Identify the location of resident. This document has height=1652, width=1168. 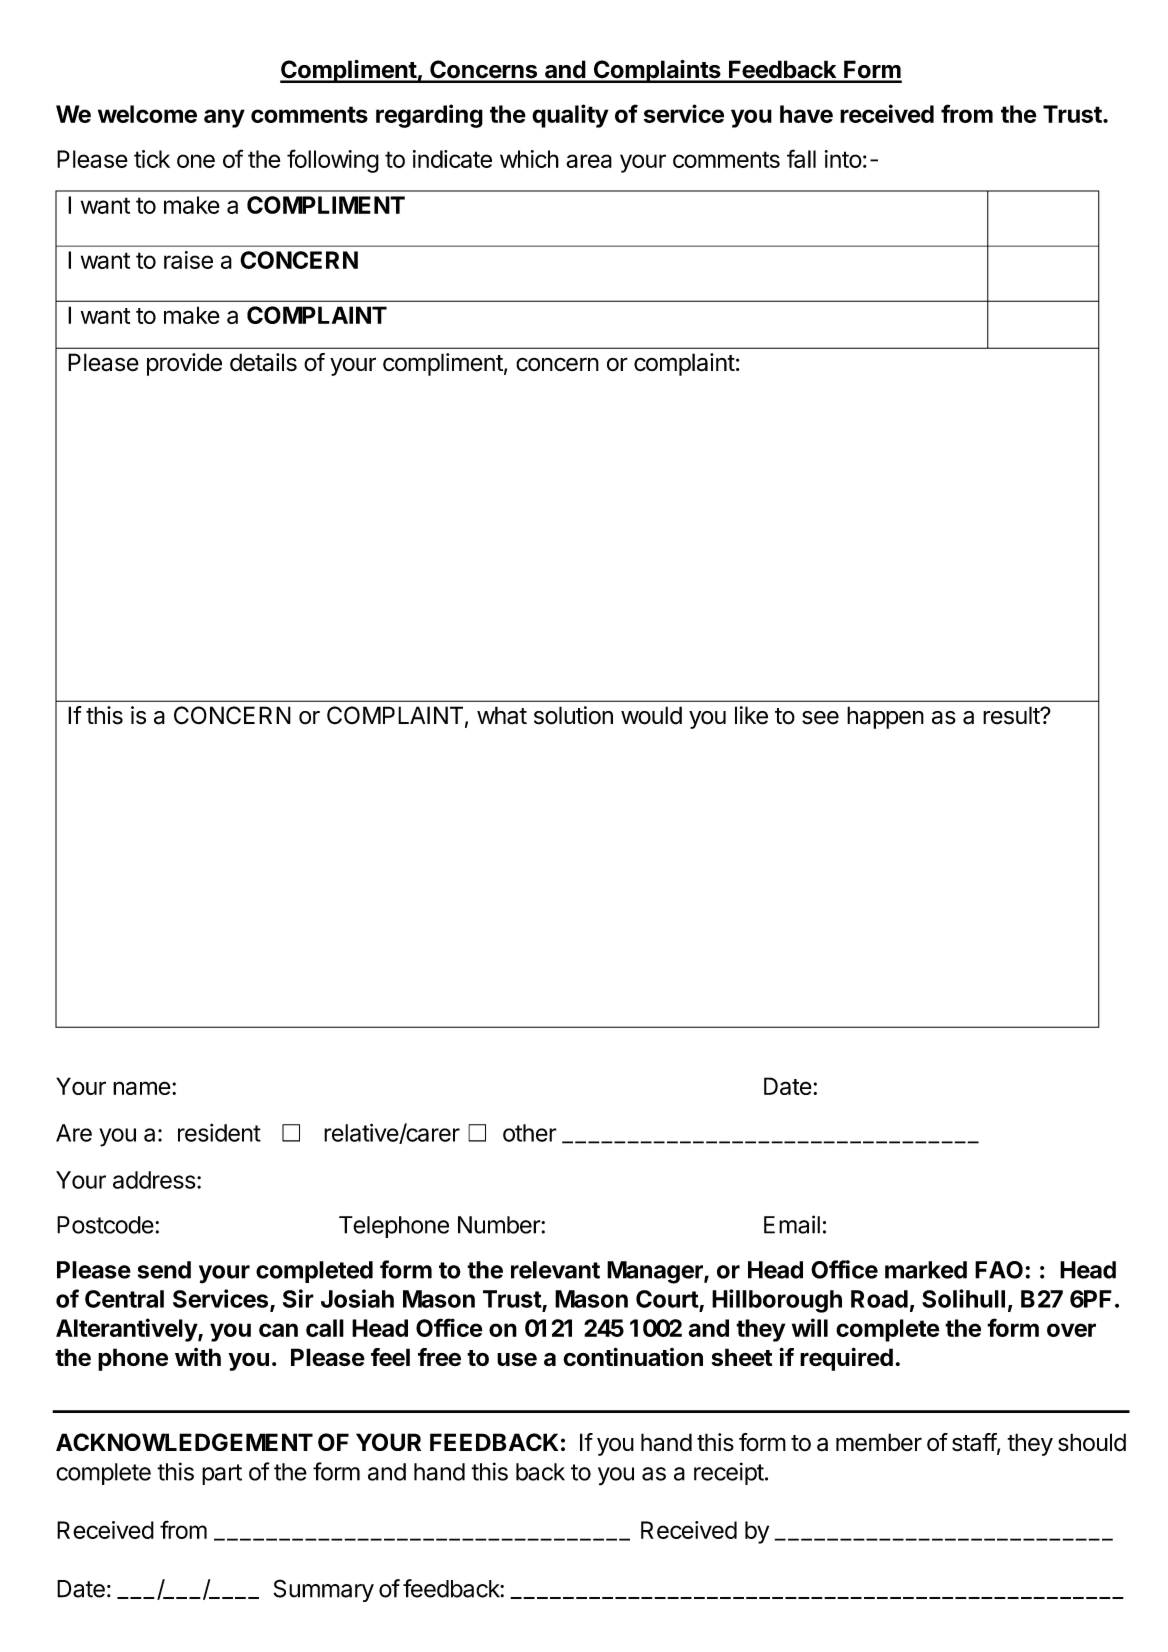
(219, 1132).
